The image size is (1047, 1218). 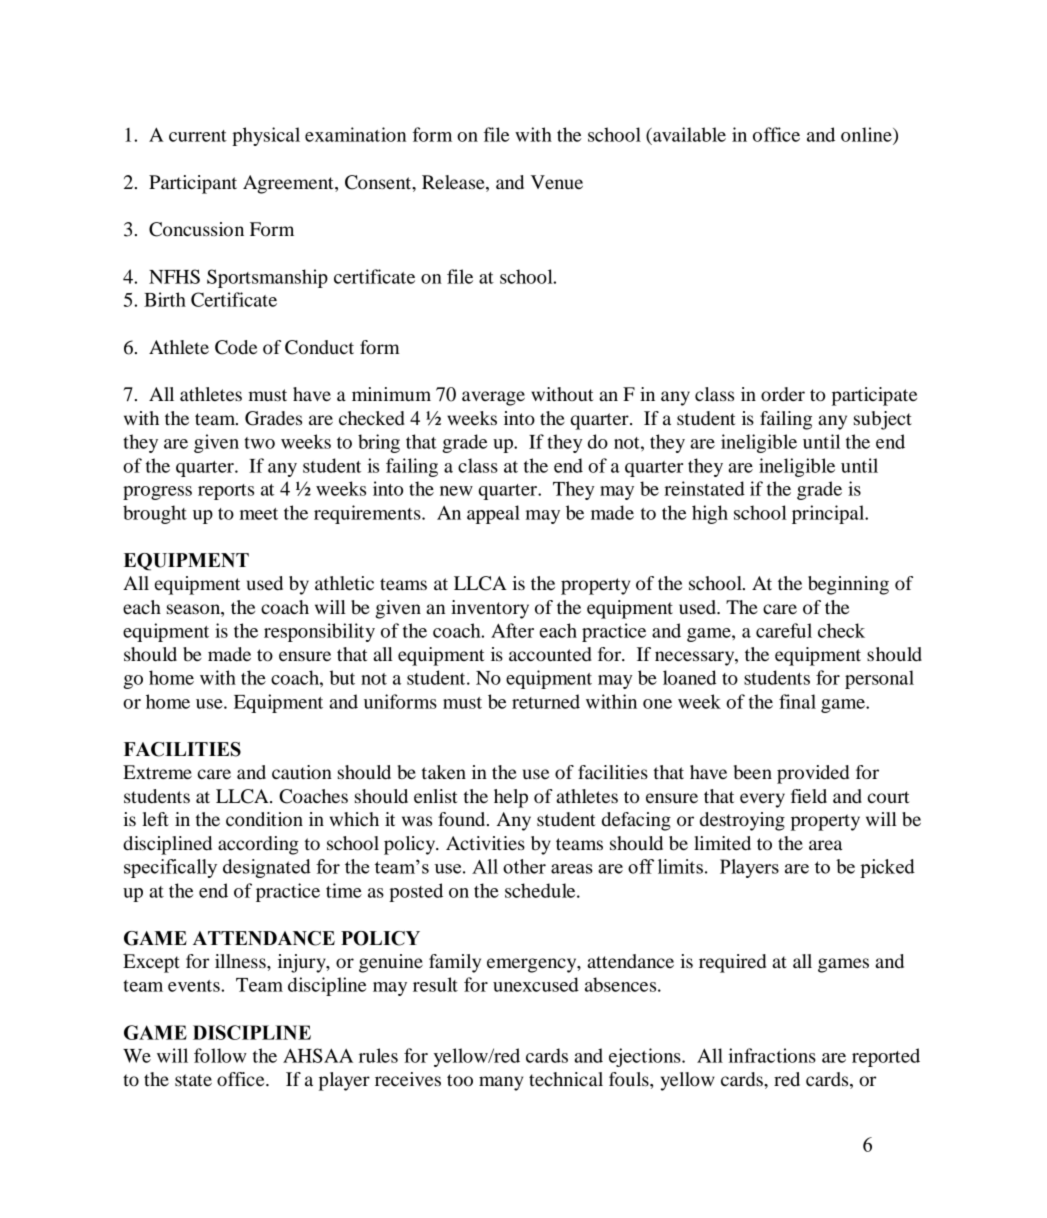 What do you see at coordinates (813, 774) in the screenshot?
I see `provided` at bounding box center [813, 774].
